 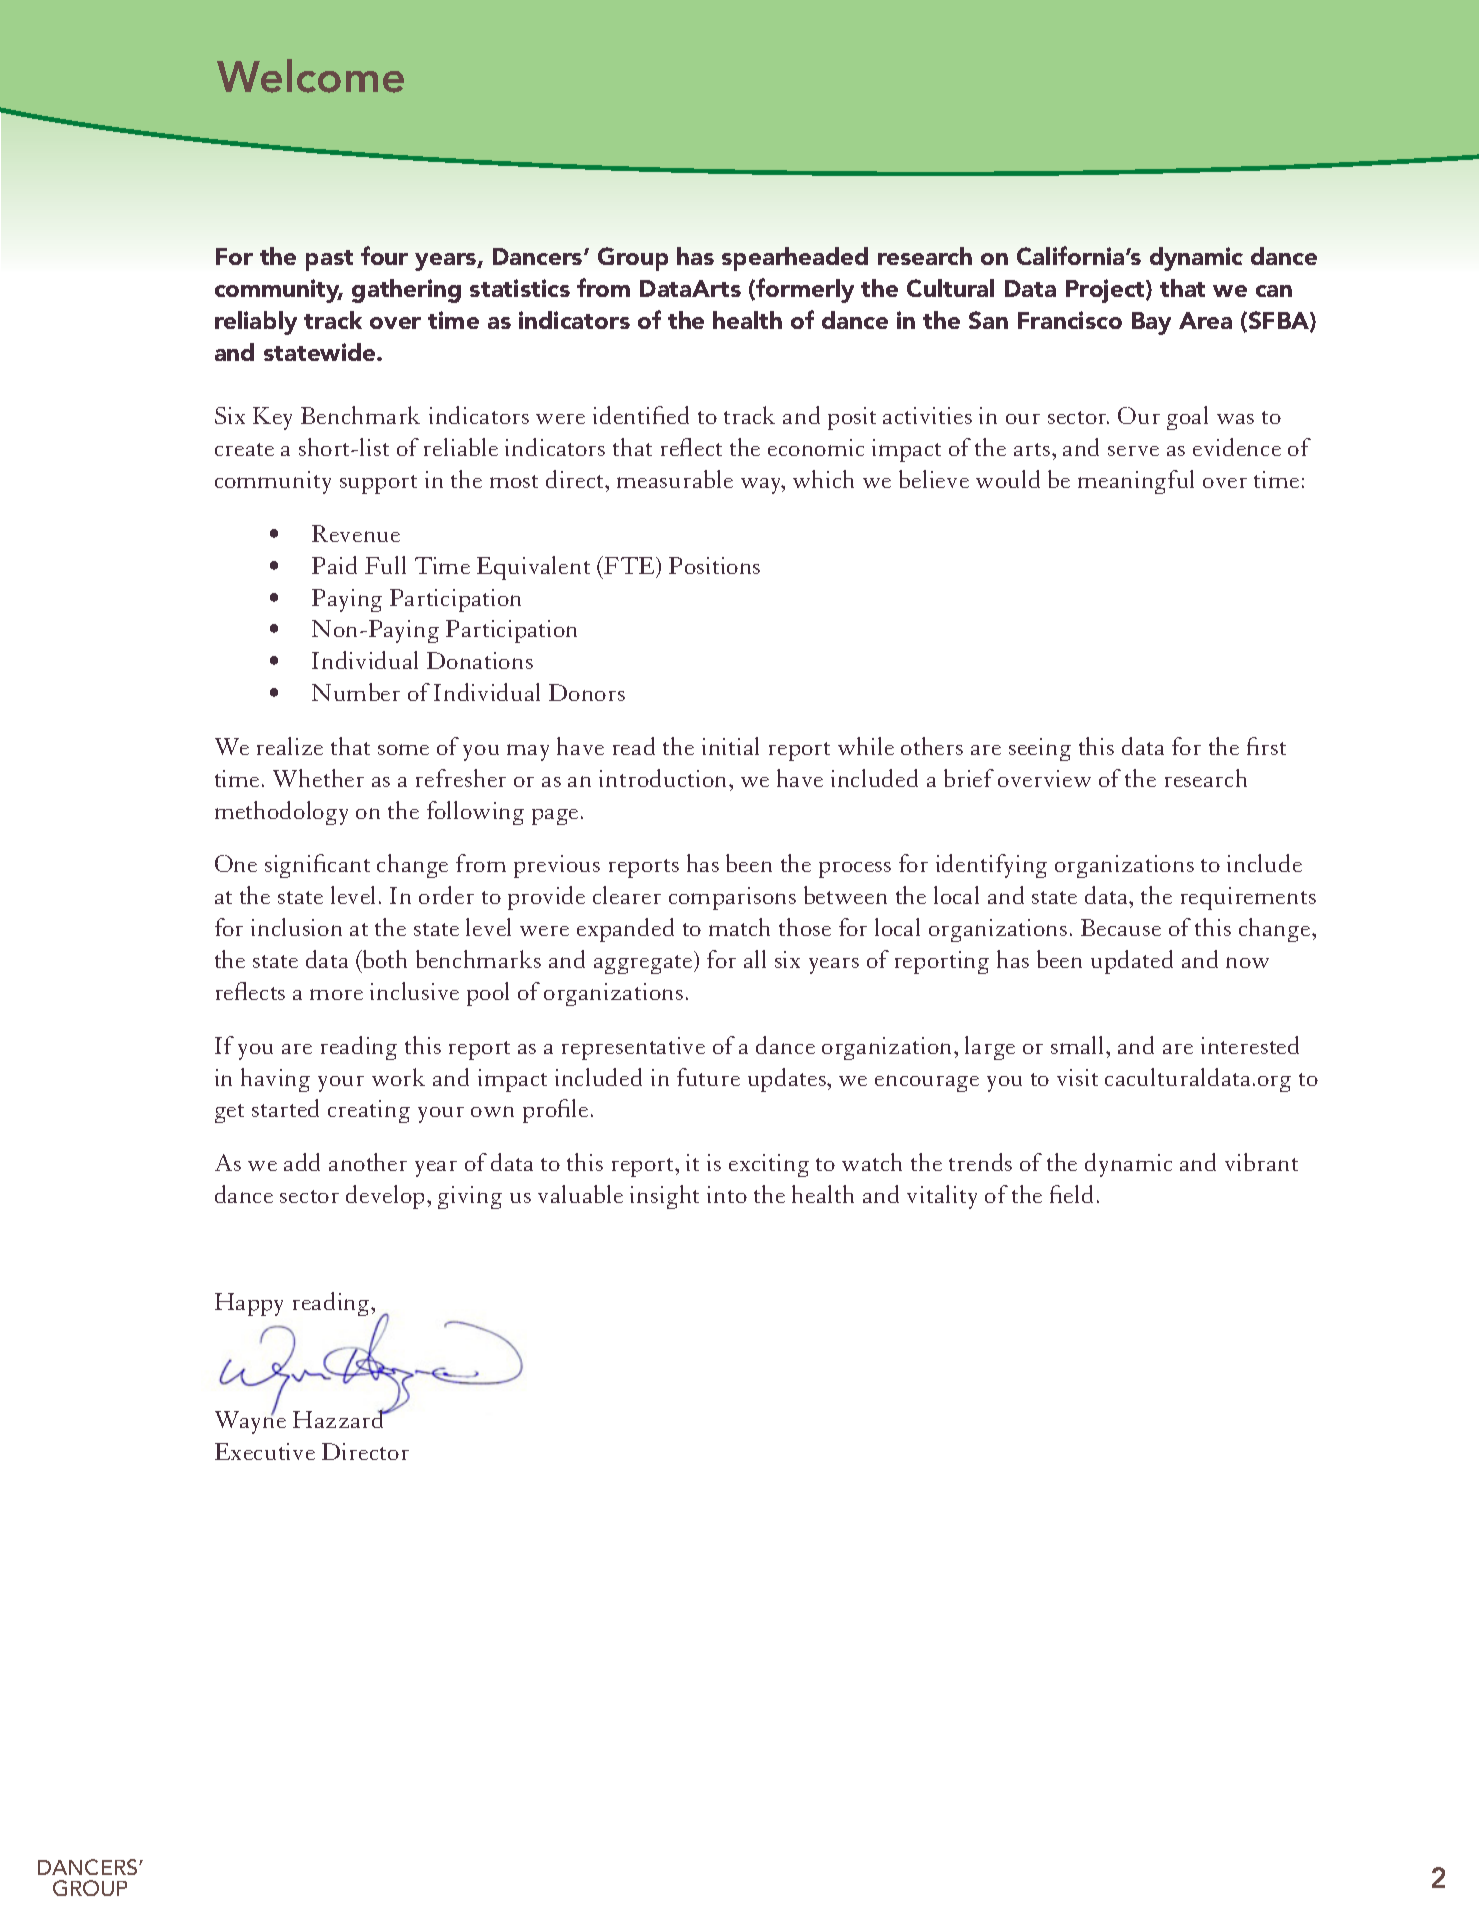 What do you see at coordinates (310, 76) in the screenshot?
I see `Welcome` at bounding box center [310, 76].
